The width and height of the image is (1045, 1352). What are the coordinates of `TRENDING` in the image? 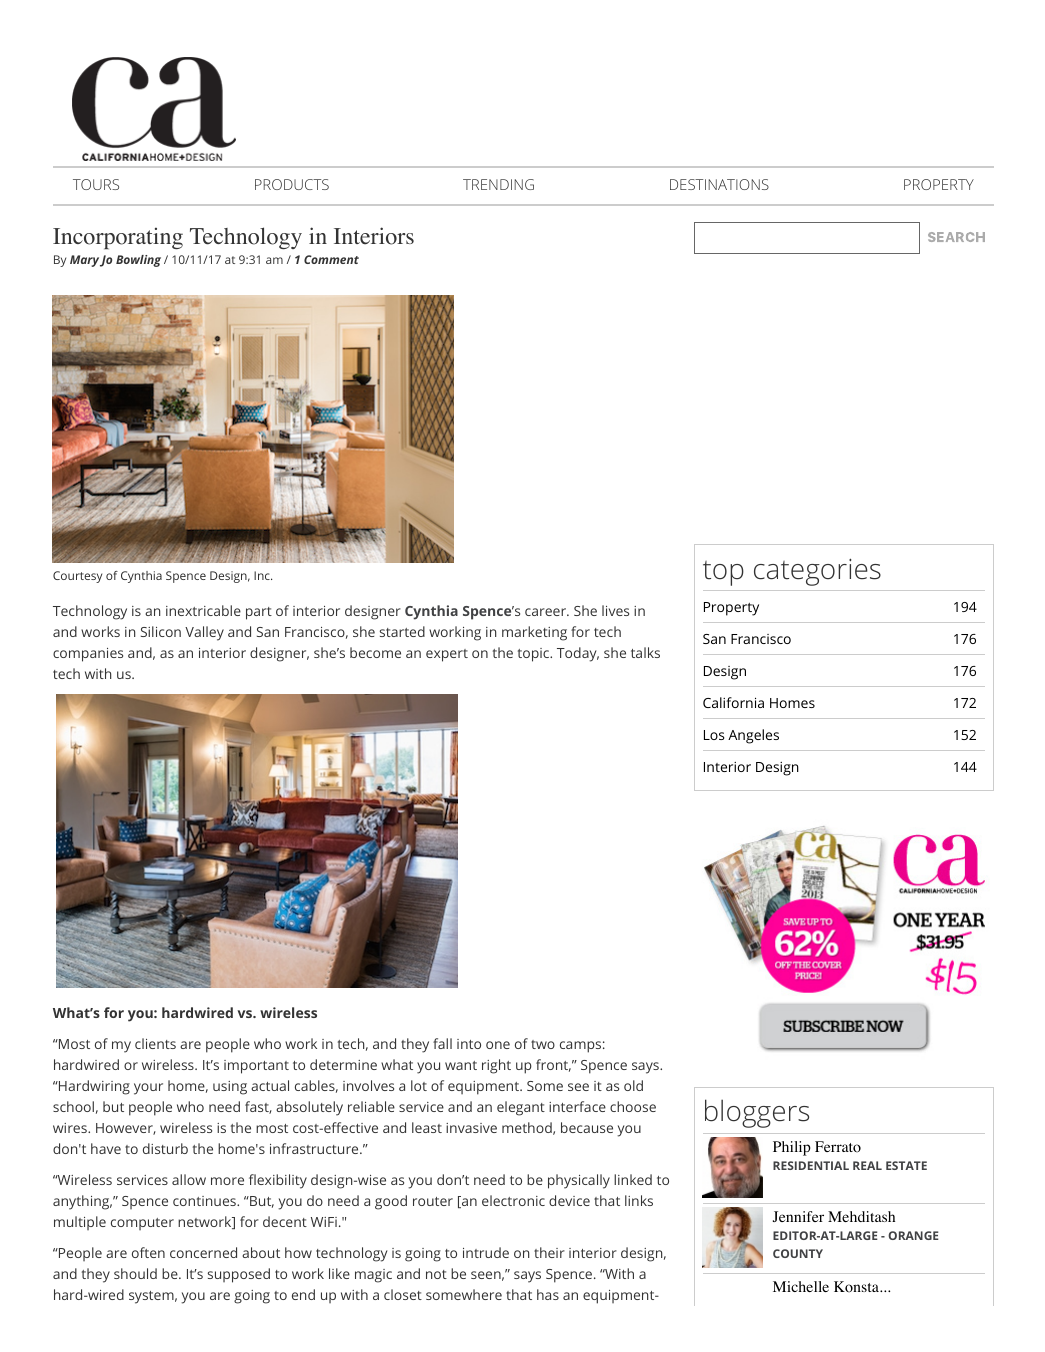 It's located at (498, 184).
